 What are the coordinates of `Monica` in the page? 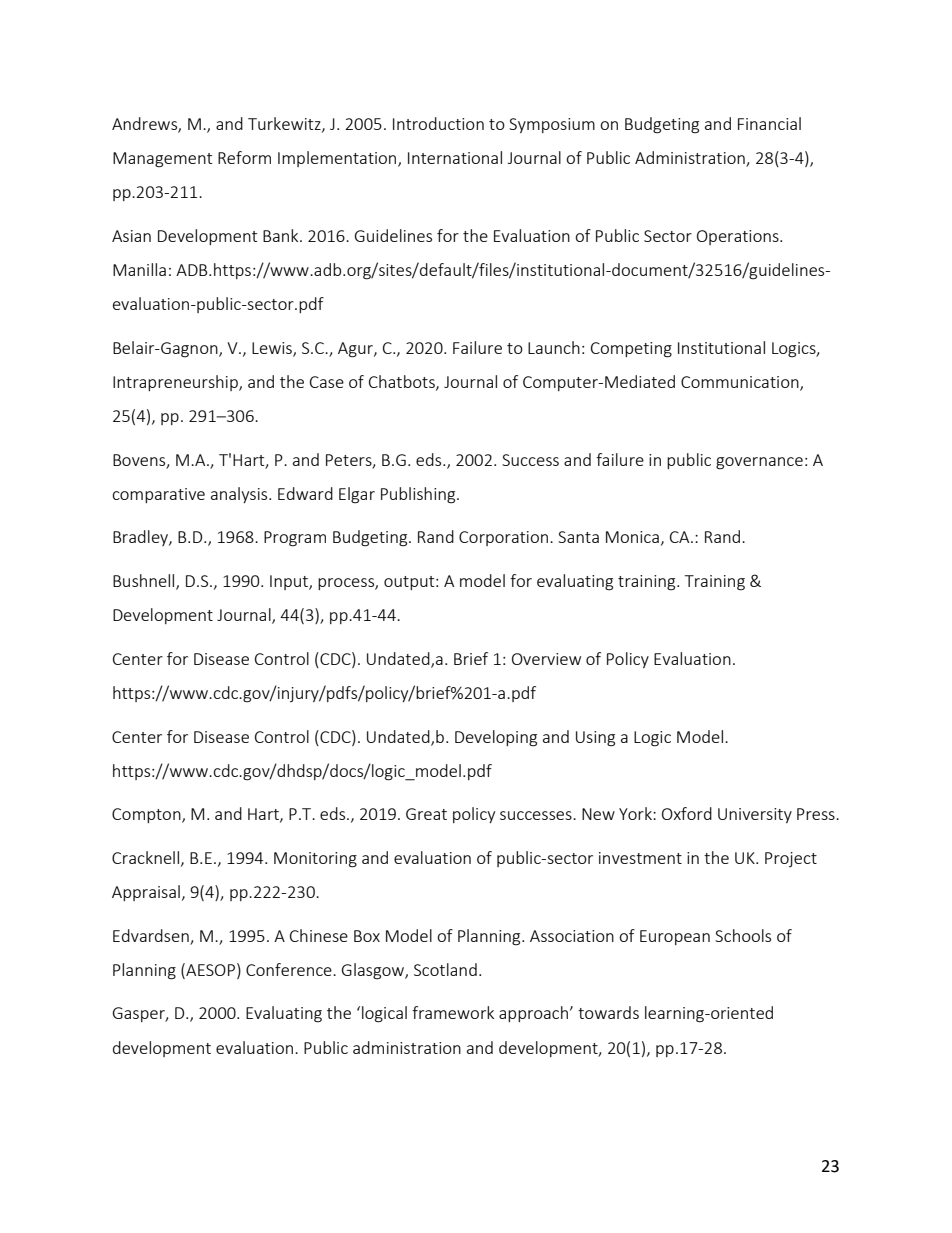 It's located at (632, 537).
